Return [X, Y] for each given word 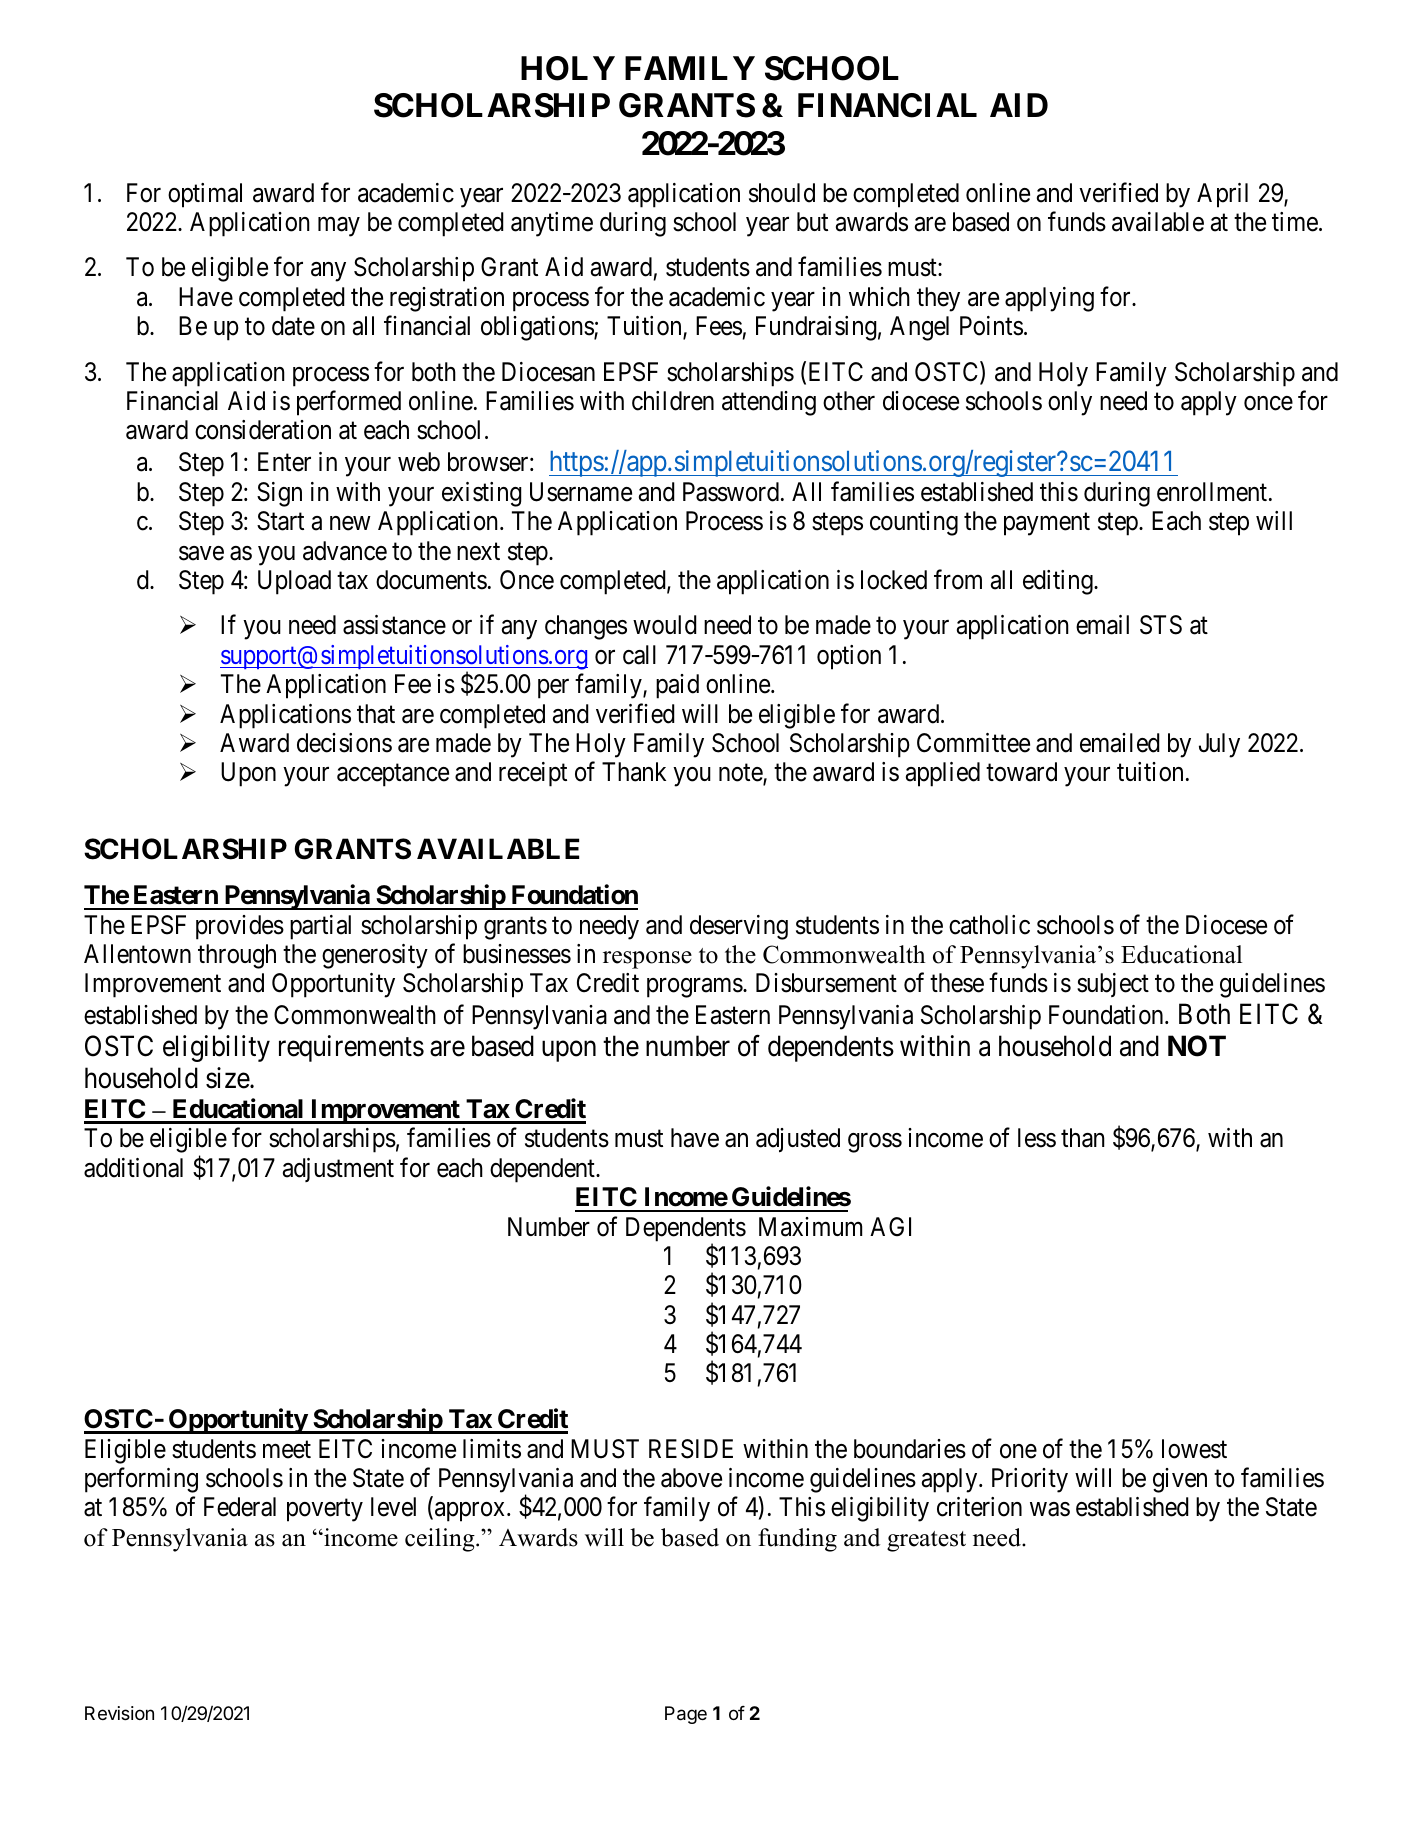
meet [287, 1450]
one [1018, 1451]
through [237, 956]
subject [1113, 985]
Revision [119, 1713]
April [1222, 195]
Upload [294, 582]
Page [686, 1715]
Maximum [810, 1227]
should [782, 193]
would [665, 625]
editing [1059, 582]
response [647, 960]
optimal [205, 195]
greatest [926, 1541]
